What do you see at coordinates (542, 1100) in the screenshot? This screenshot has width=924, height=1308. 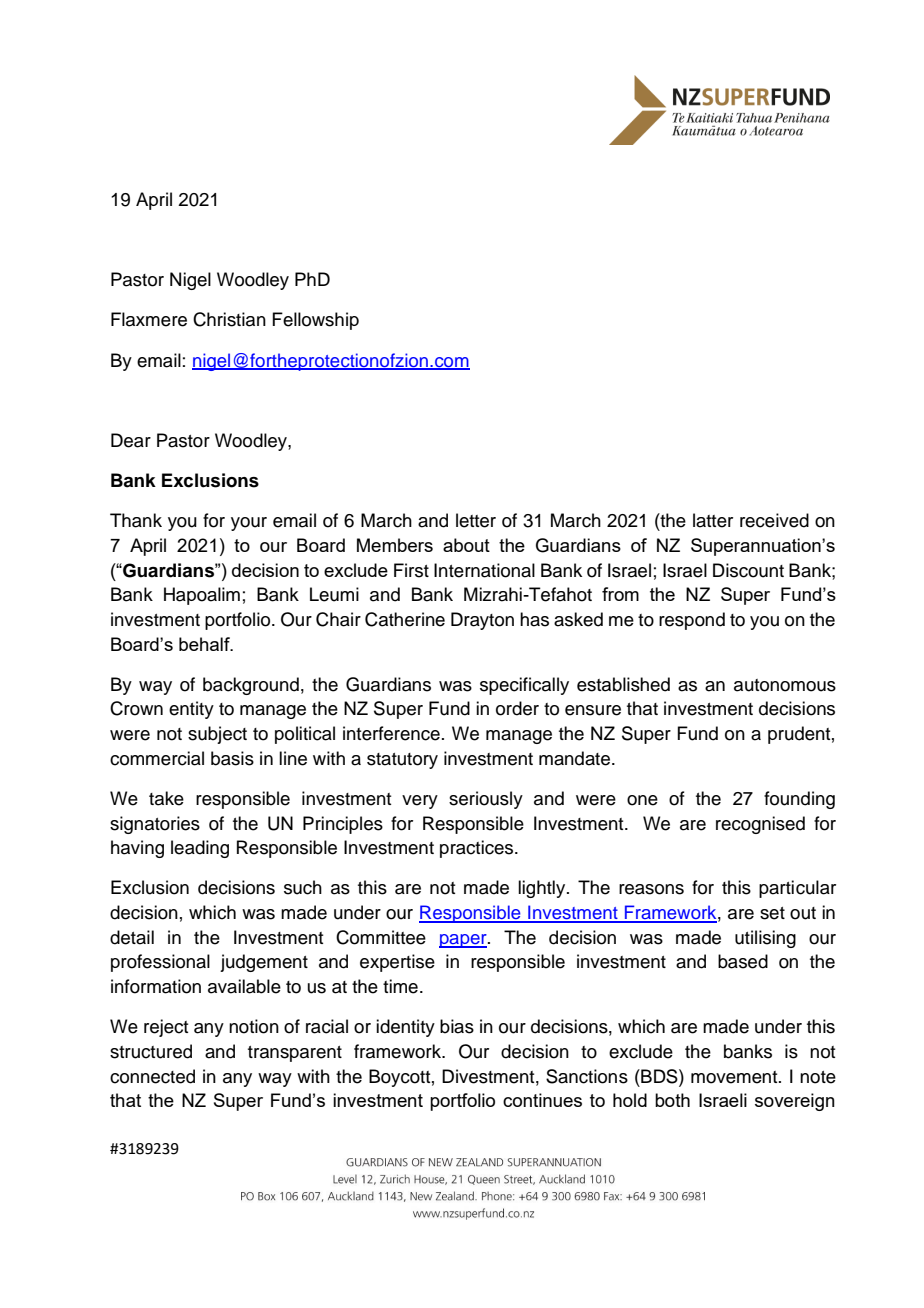 I see `continues` at bounding box center [542, 1100].
